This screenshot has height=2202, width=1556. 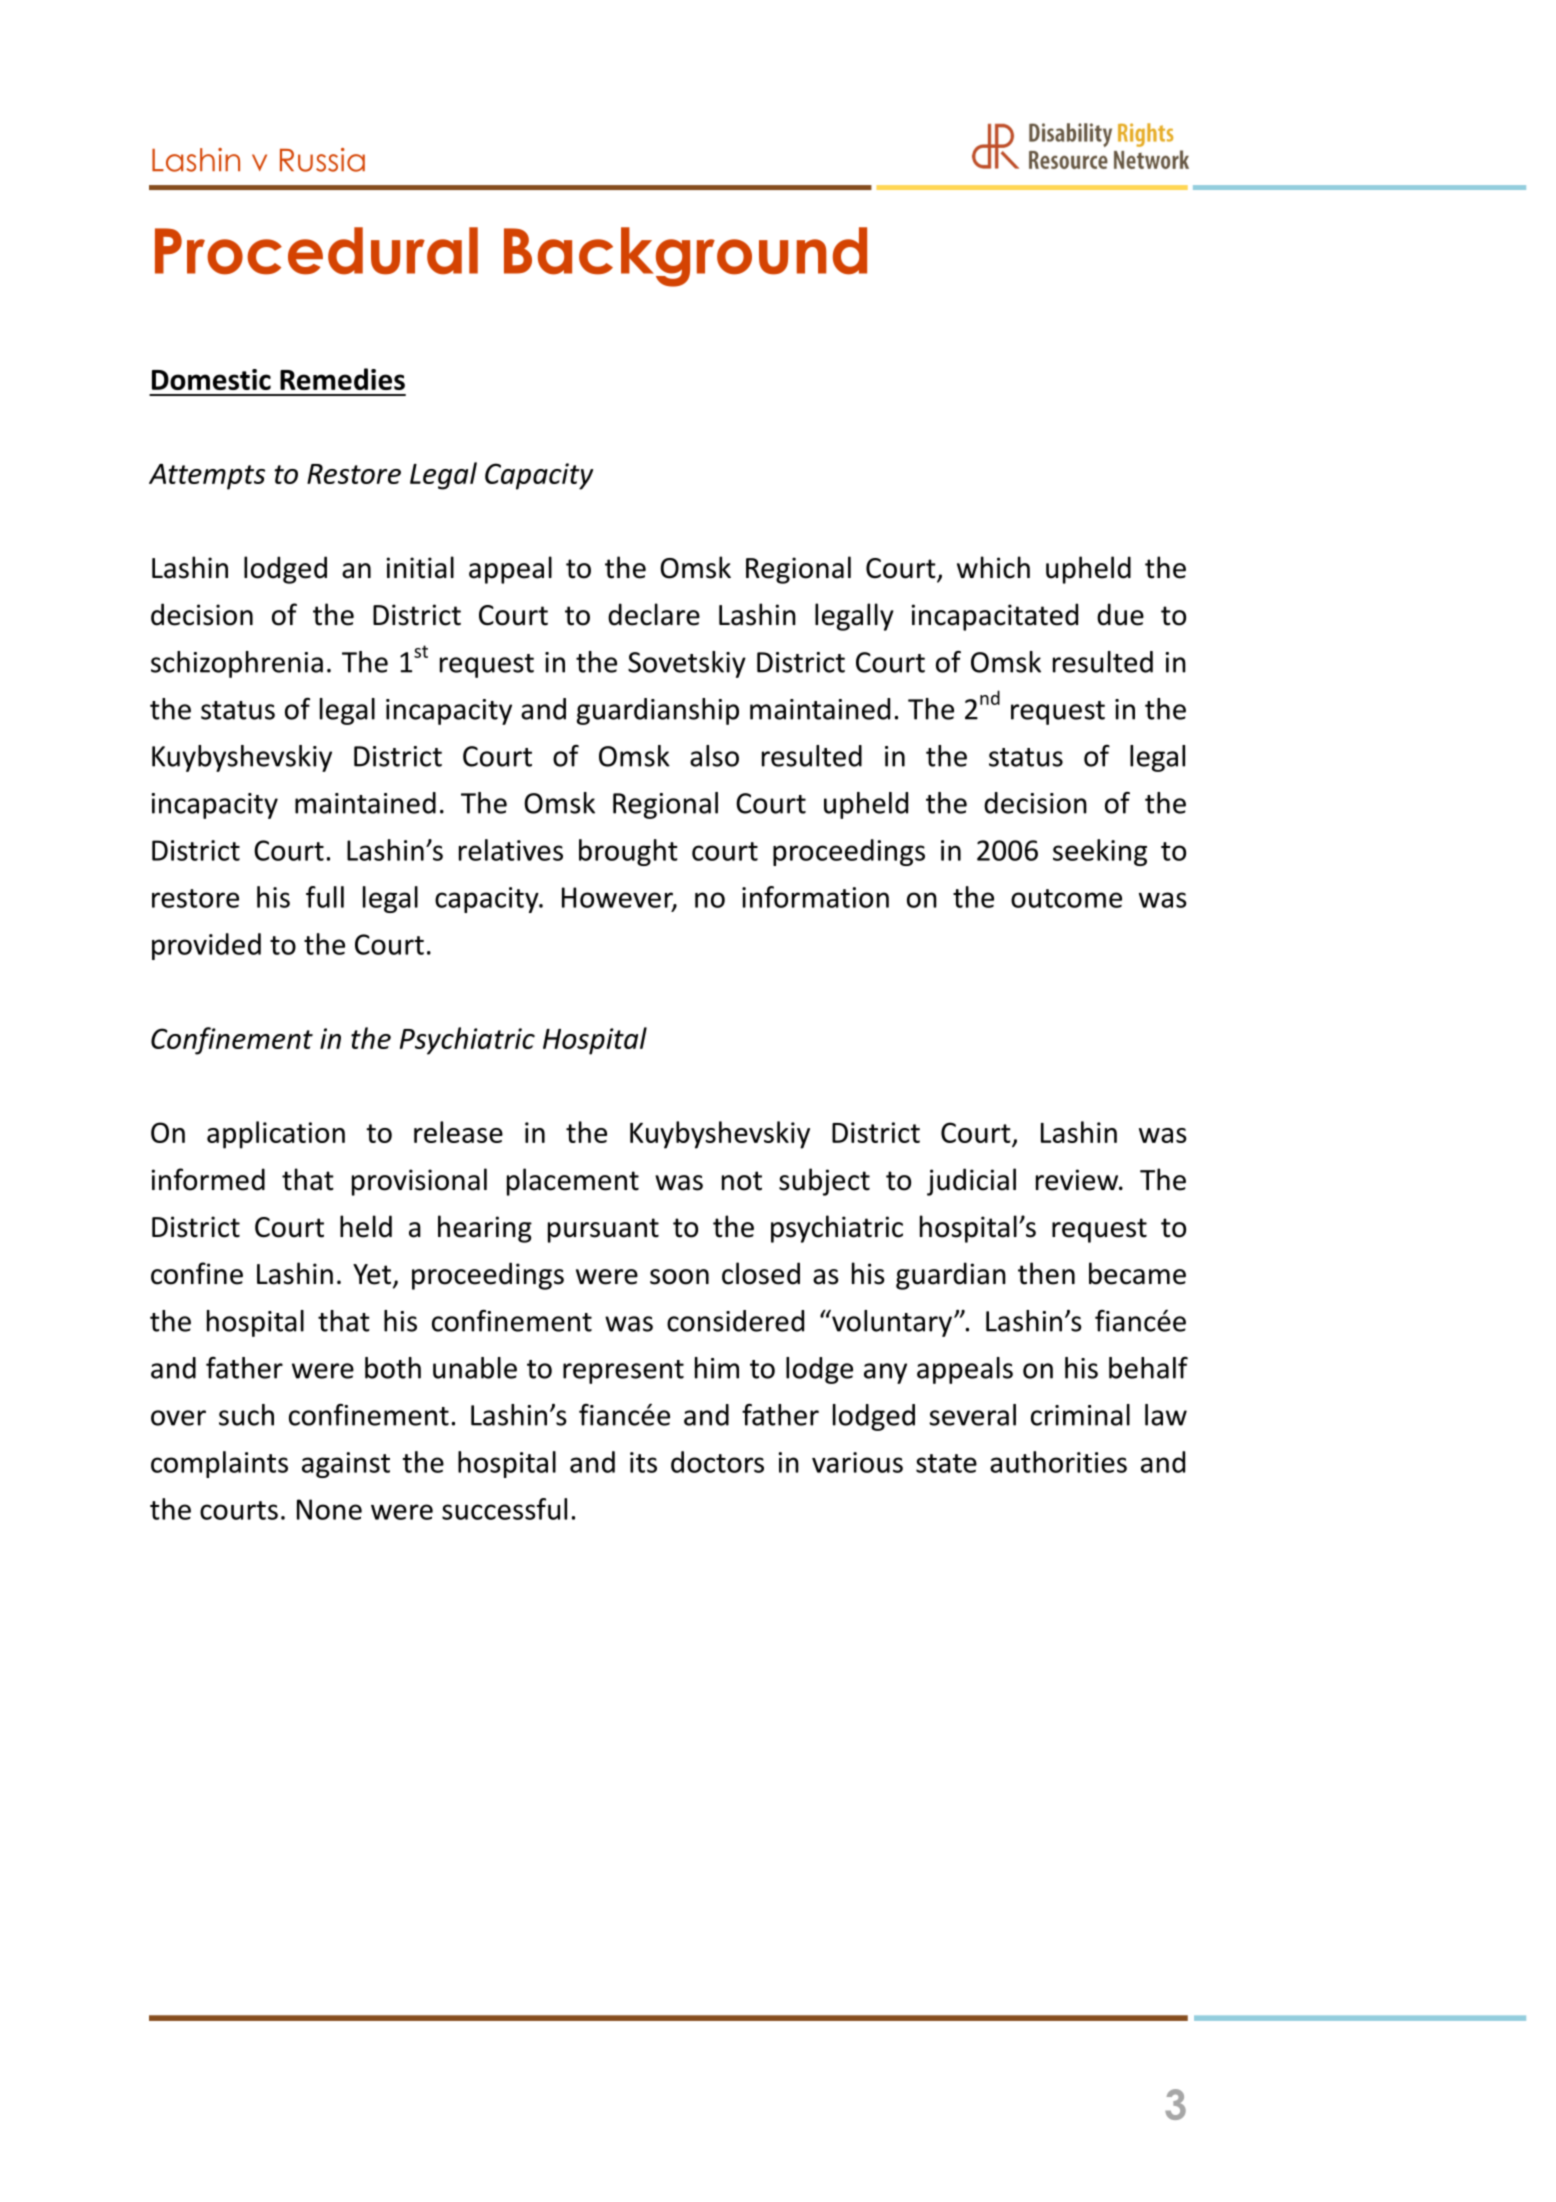 I want to click on seeking, so click(x=1100, y=852).
